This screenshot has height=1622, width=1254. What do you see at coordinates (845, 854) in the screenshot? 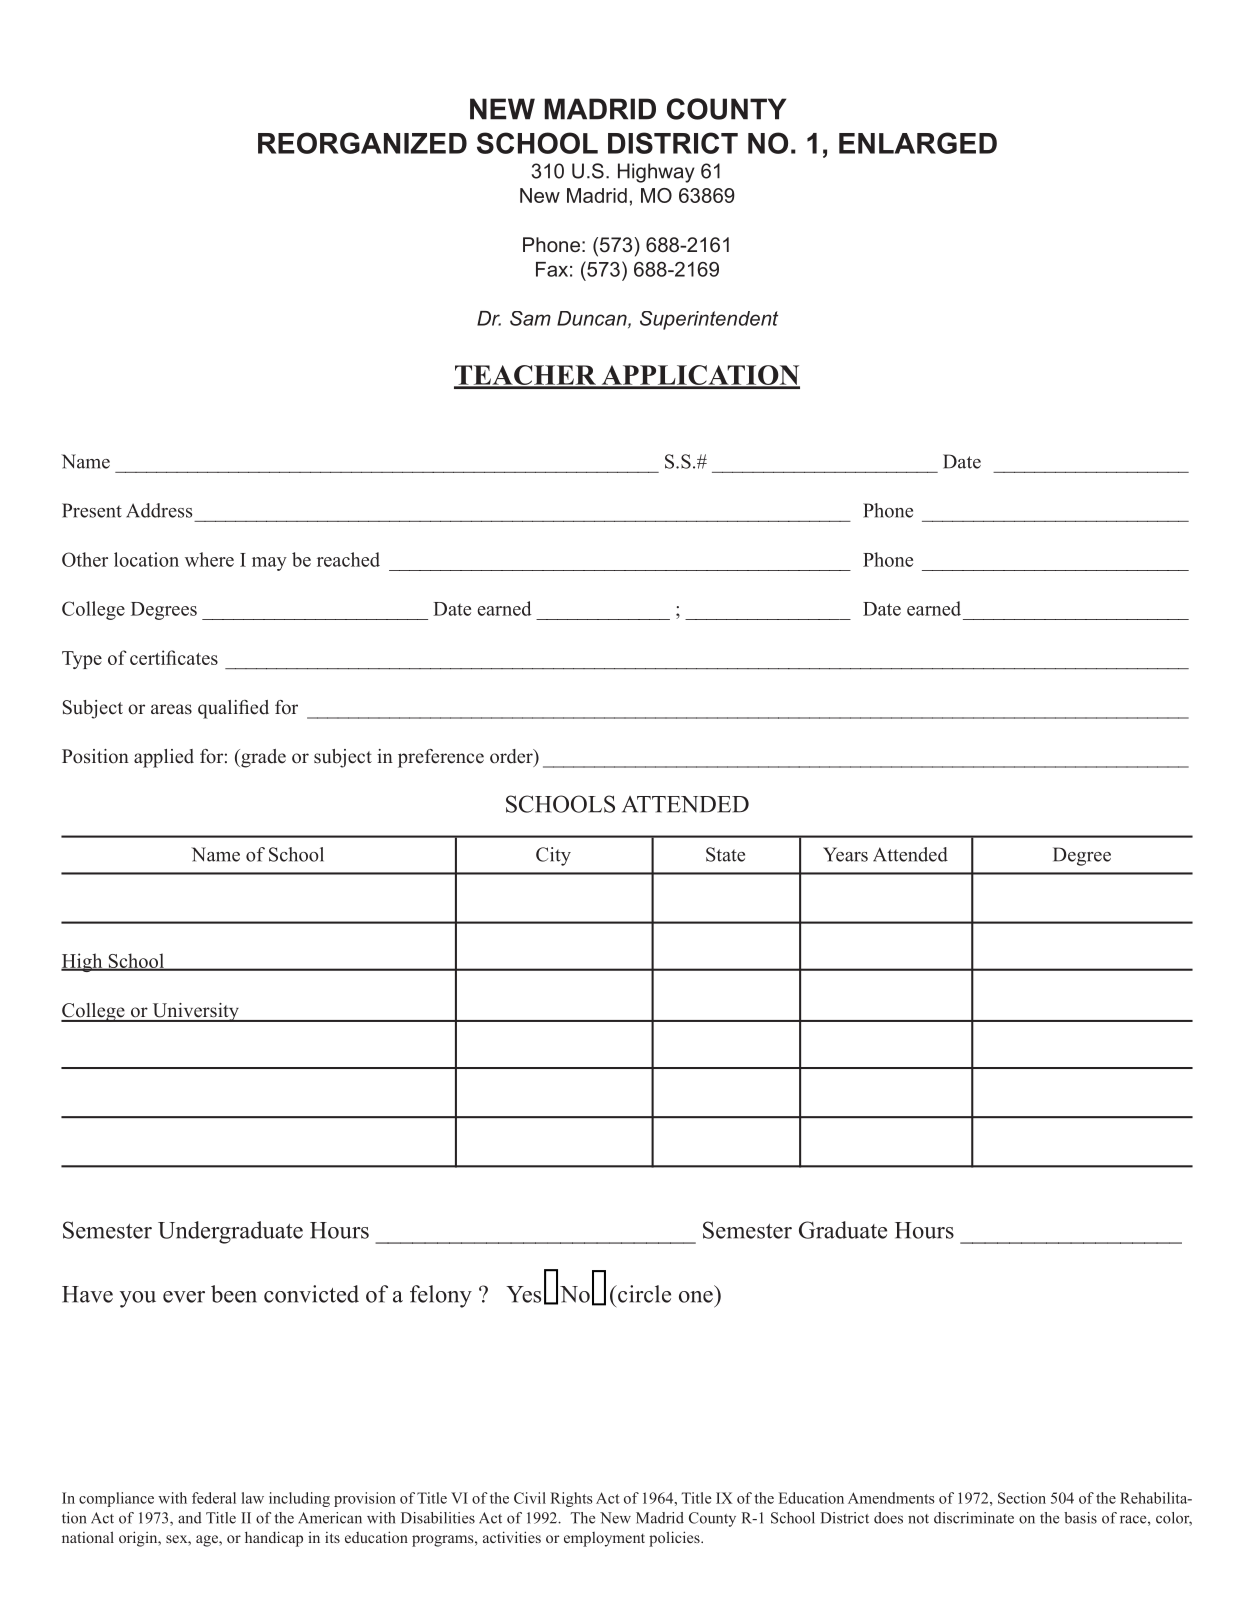
I see `Years` at bounding box center [845, 854].
